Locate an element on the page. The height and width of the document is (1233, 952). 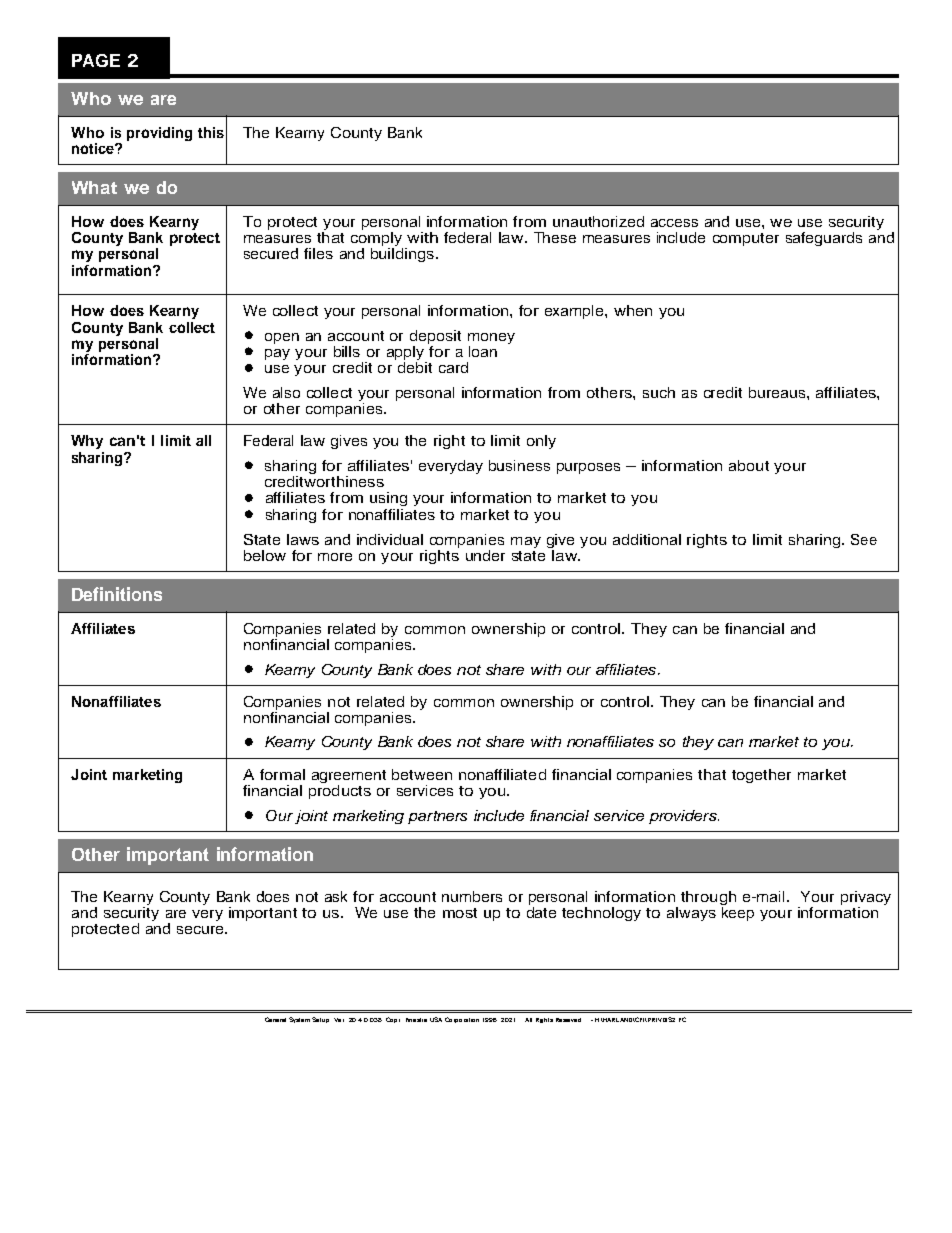
formal is located at coordinates (282, 774).
